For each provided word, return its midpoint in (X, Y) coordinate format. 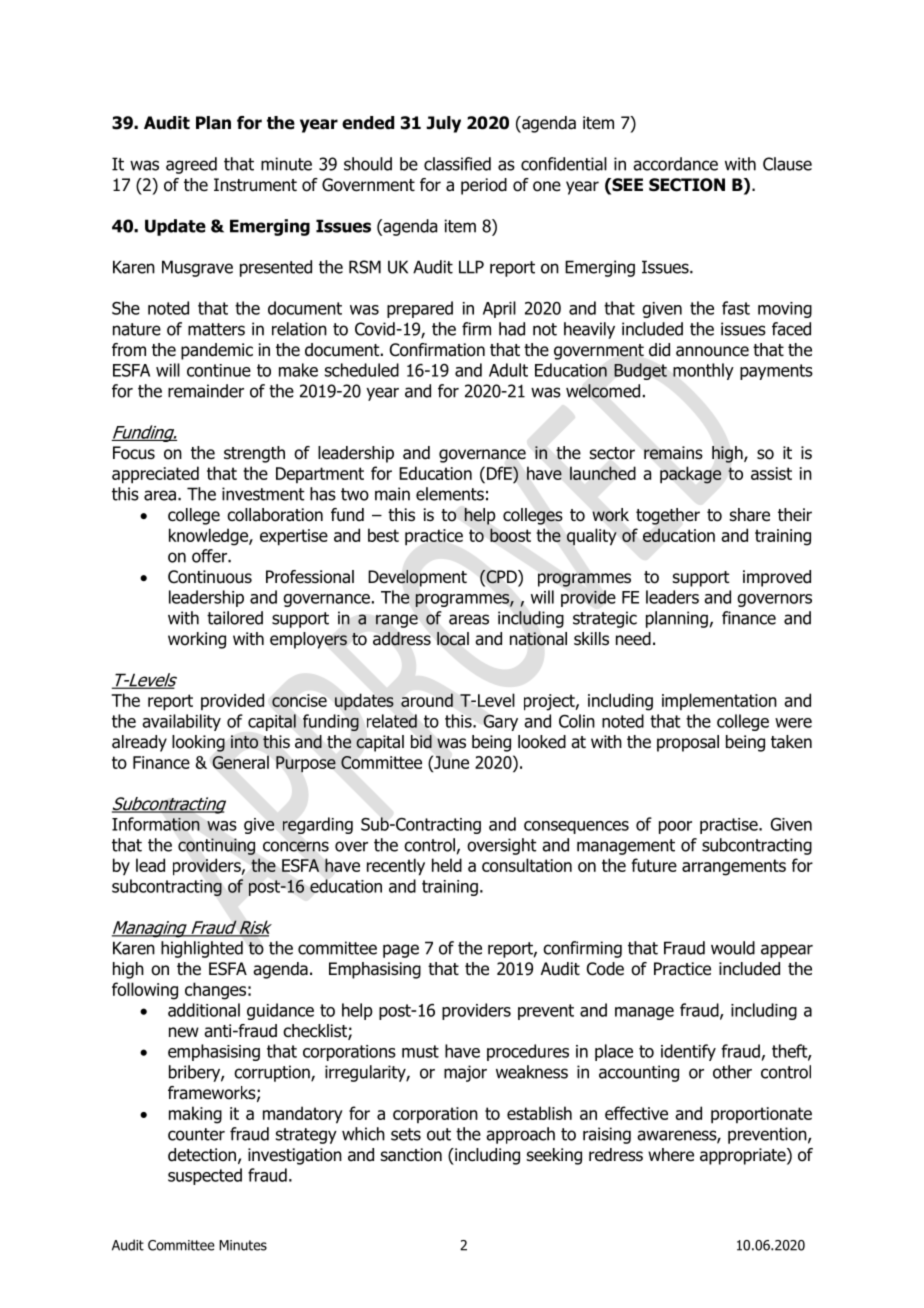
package (690, 475)
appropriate (744, 1156)
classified (457, 164)
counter (196, 1134)
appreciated (155, 475)
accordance (675, 164)
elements (450, 494)
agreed (191, 165)
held (447, 865)
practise (730, 826)
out (439, 1134)
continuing (216, 846)
